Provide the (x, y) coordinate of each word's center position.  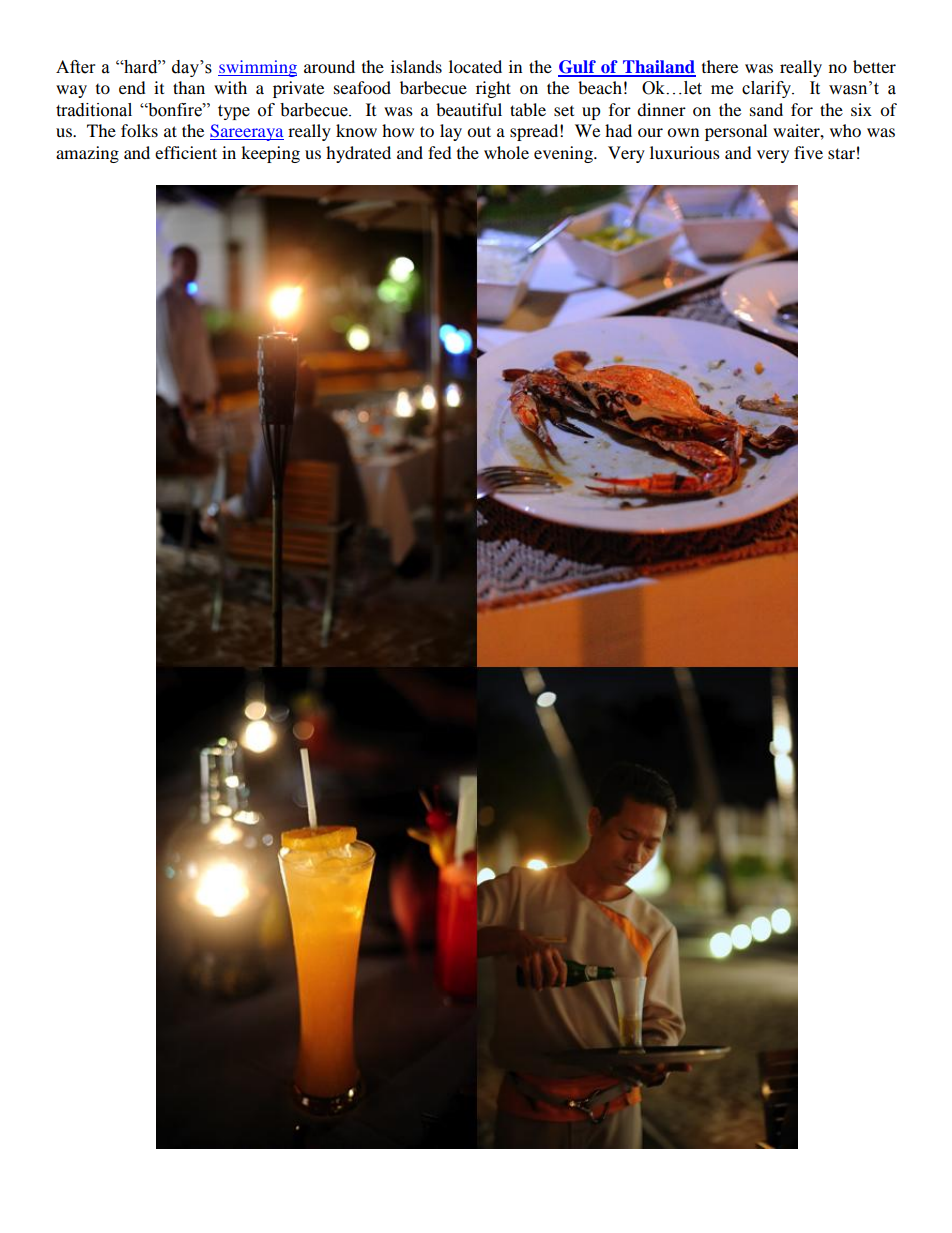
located (475, 66)
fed (440, 152)
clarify (768, 89)
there (720, 66)
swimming (257, 68)
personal (736, 132)
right (493, 89)
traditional (94, 110)
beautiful (469, 109)
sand (766, 109)
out (479, 131)
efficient (186, 152)
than (189, 87)
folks (139, 130)
